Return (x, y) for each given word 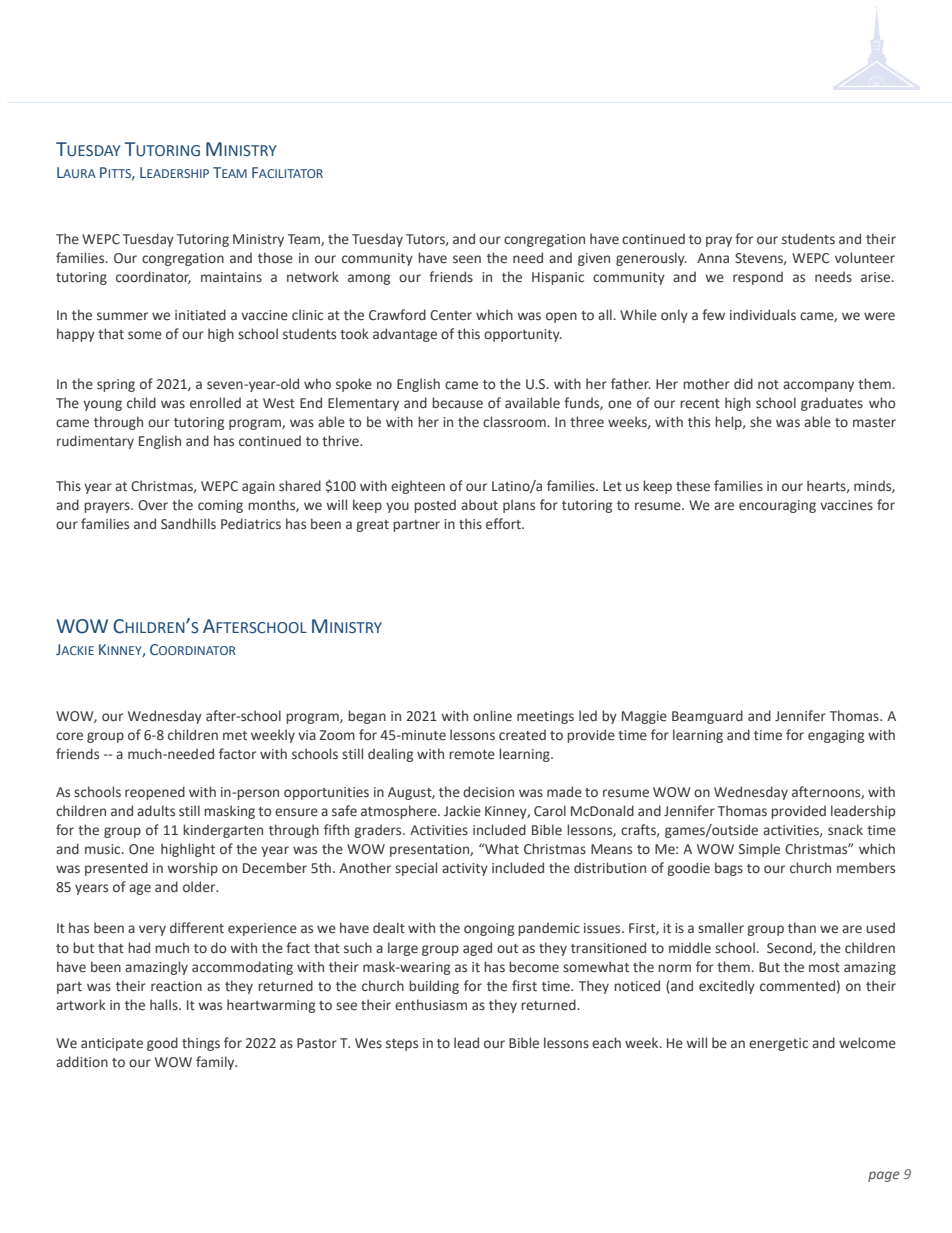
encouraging (777, 506)
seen (467, 259)
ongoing (489, 929)
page (884, 1176)
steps (402, 1045)
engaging (836, 736)
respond (758, 278)
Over (153, 505)
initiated (200, 315)
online (492, 716)
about (479, 505)
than (802, 927)
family (216, 1063)
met (235, 736)
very (152, 930)
